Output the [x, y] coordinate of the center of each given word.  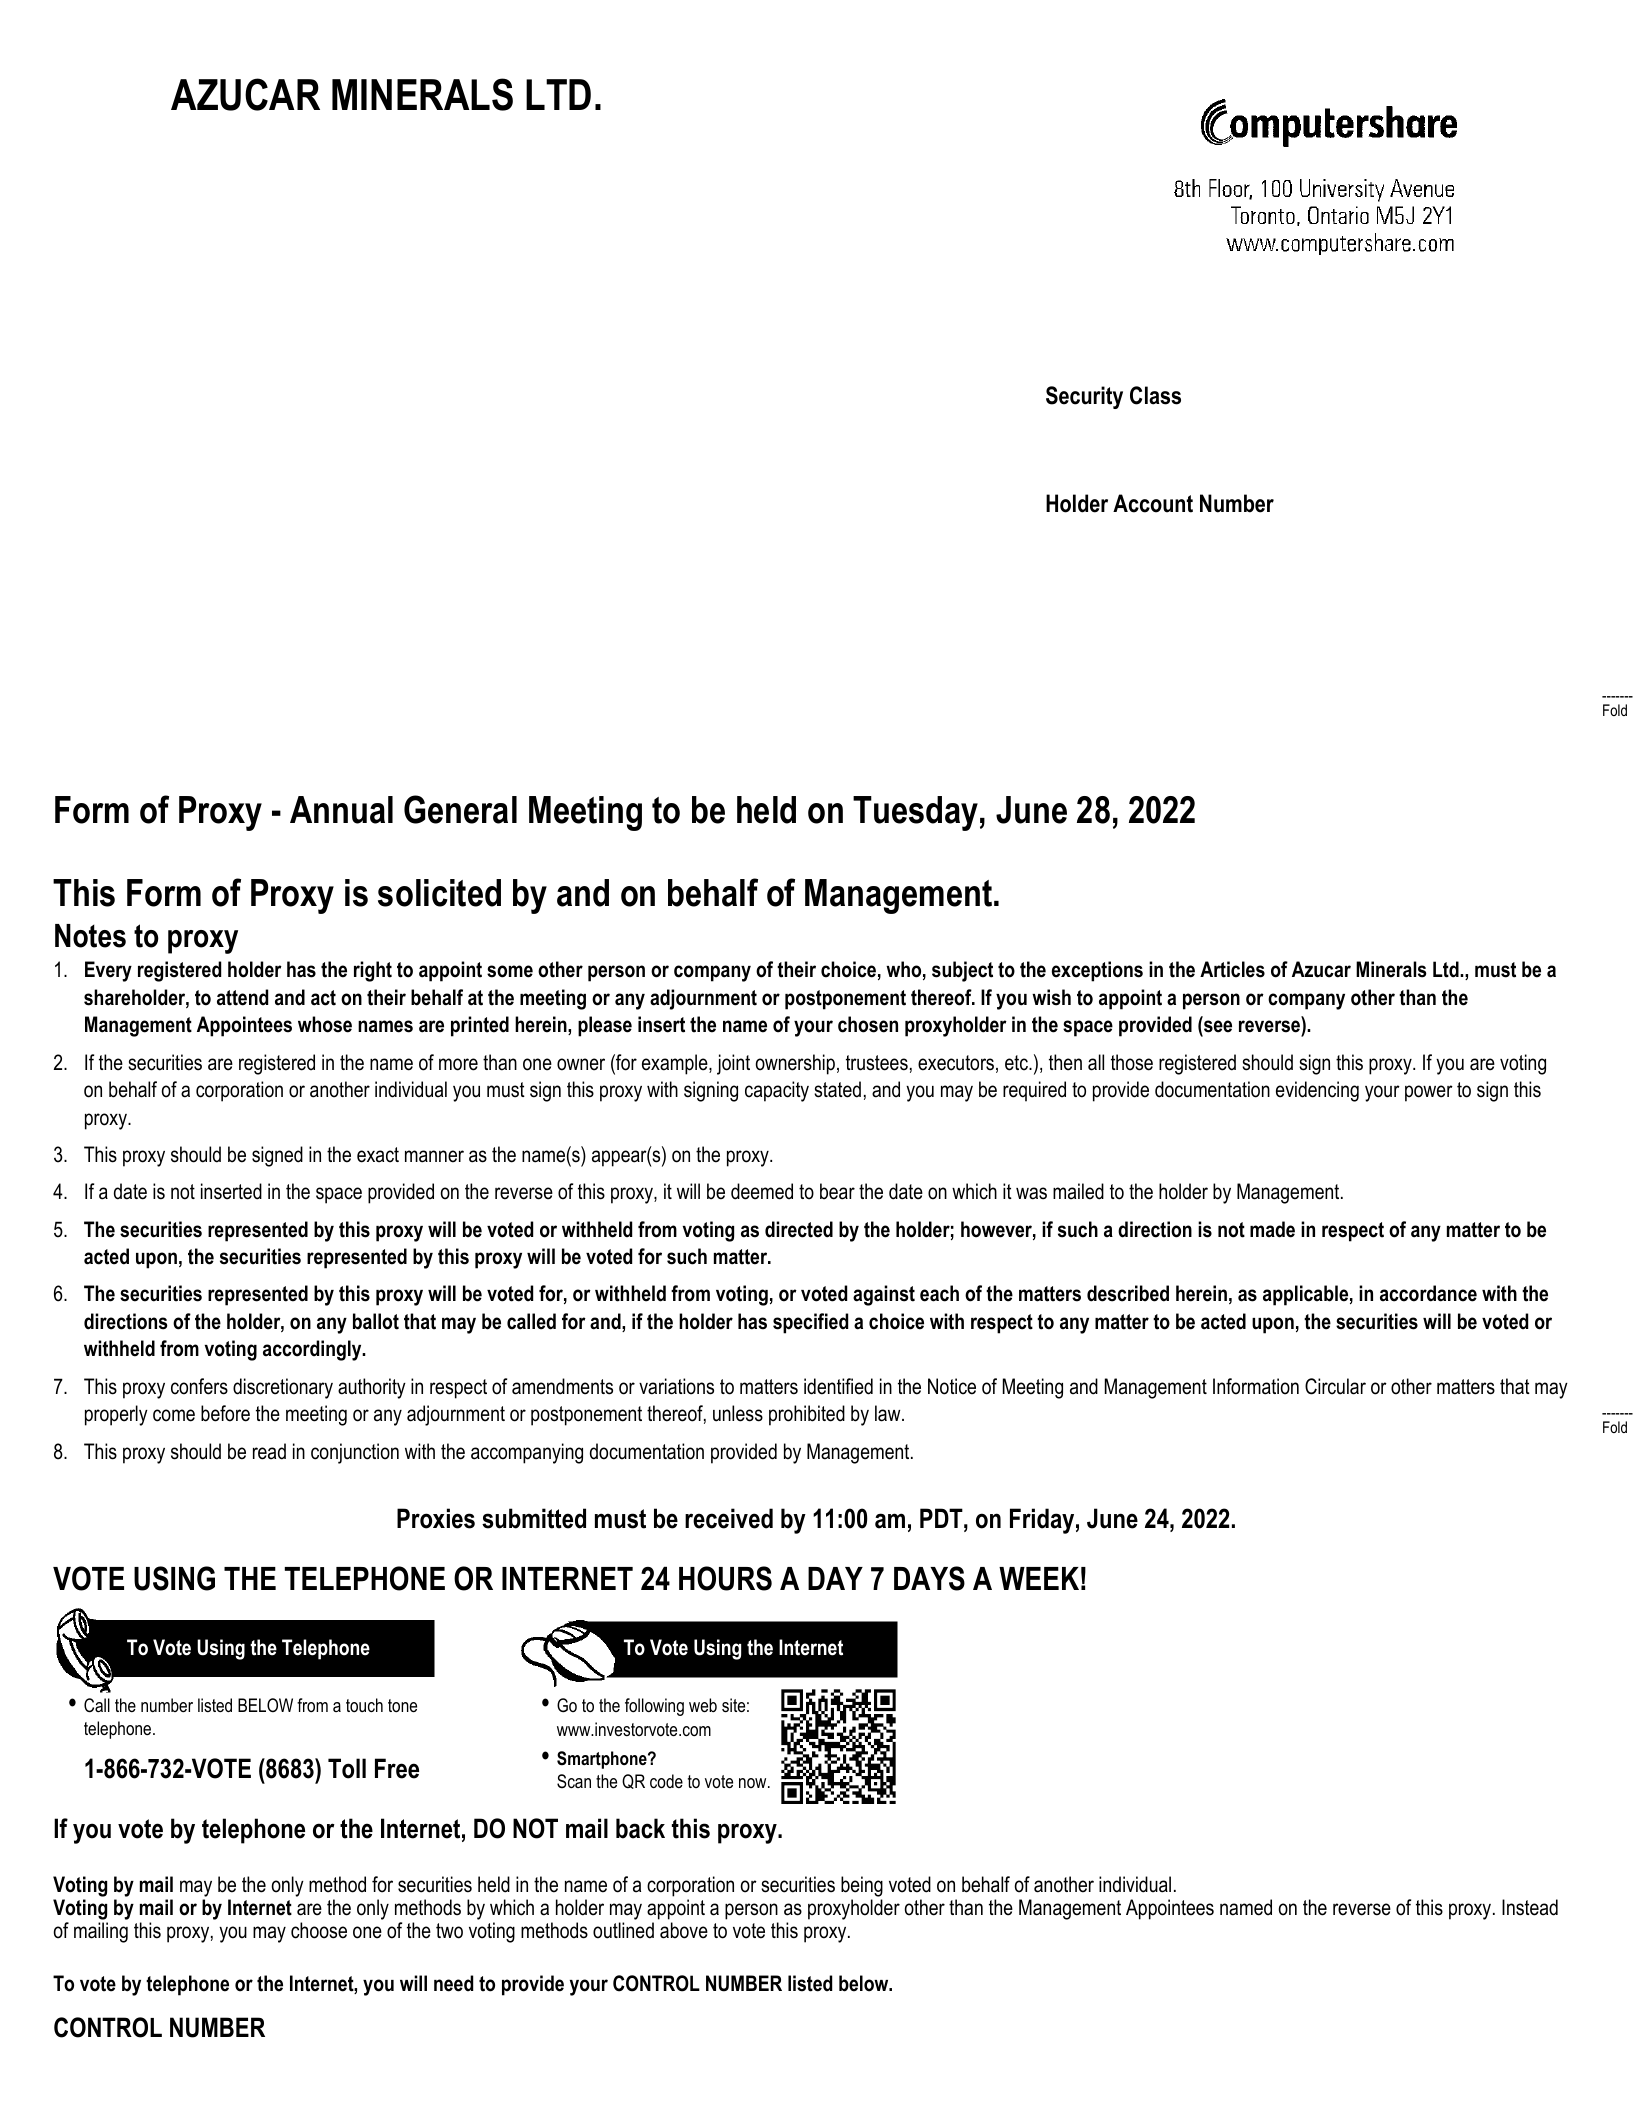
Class [1155, 395]
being [862, 1886]
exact [378, 1155]
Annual [341, 810]
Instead [1530, 1907]
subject [962, 971]
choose [319, 1930]
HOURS [725, 1578]
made [1272, 1229]
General [460, 809]
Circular [1335, 1386]
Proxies [436, 1518]
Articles [1232, 969]
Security [1084, 397]
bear [837, 1191]
